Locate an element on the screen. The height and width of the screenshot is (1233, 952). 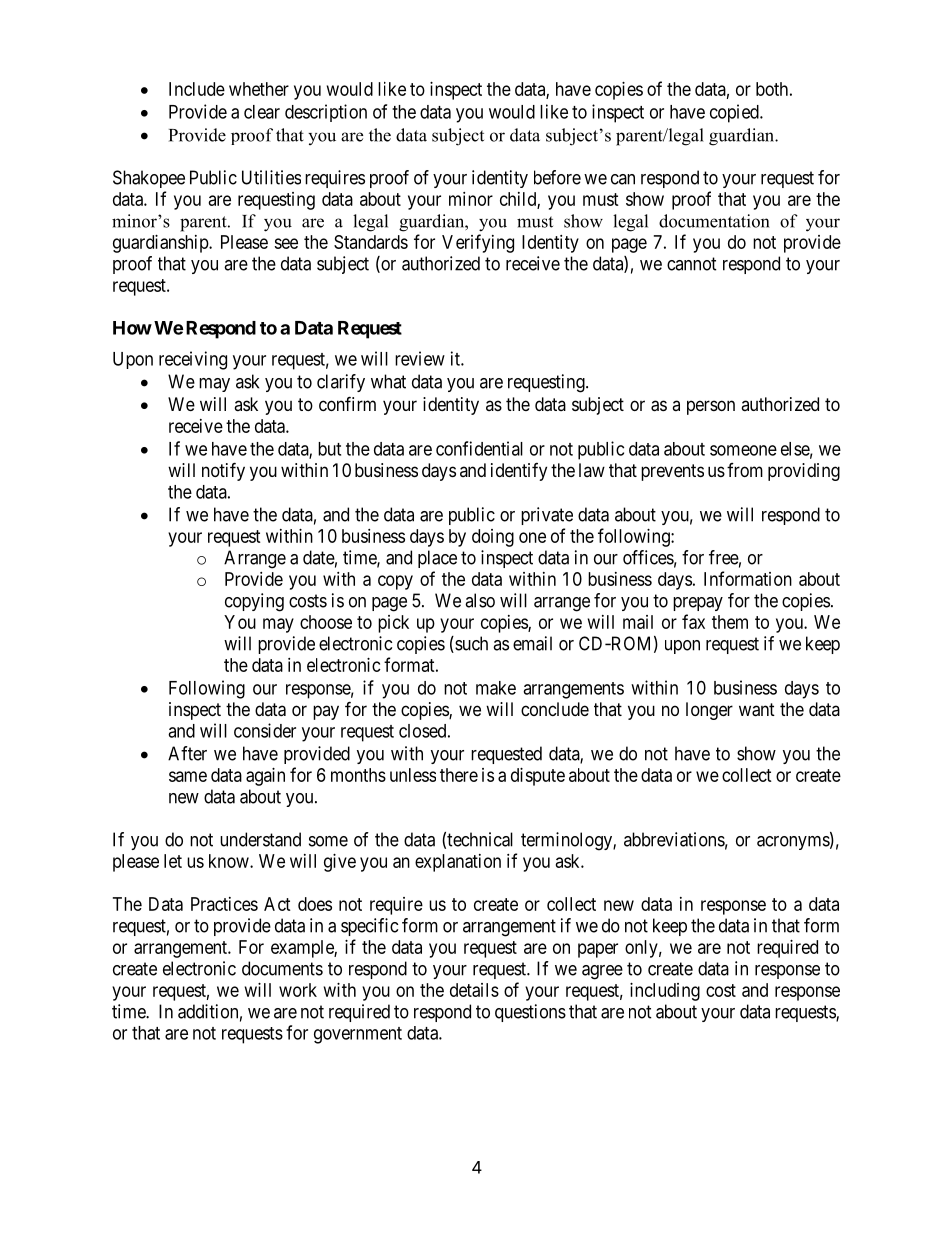
copied is located at coordinates (735, 113).
